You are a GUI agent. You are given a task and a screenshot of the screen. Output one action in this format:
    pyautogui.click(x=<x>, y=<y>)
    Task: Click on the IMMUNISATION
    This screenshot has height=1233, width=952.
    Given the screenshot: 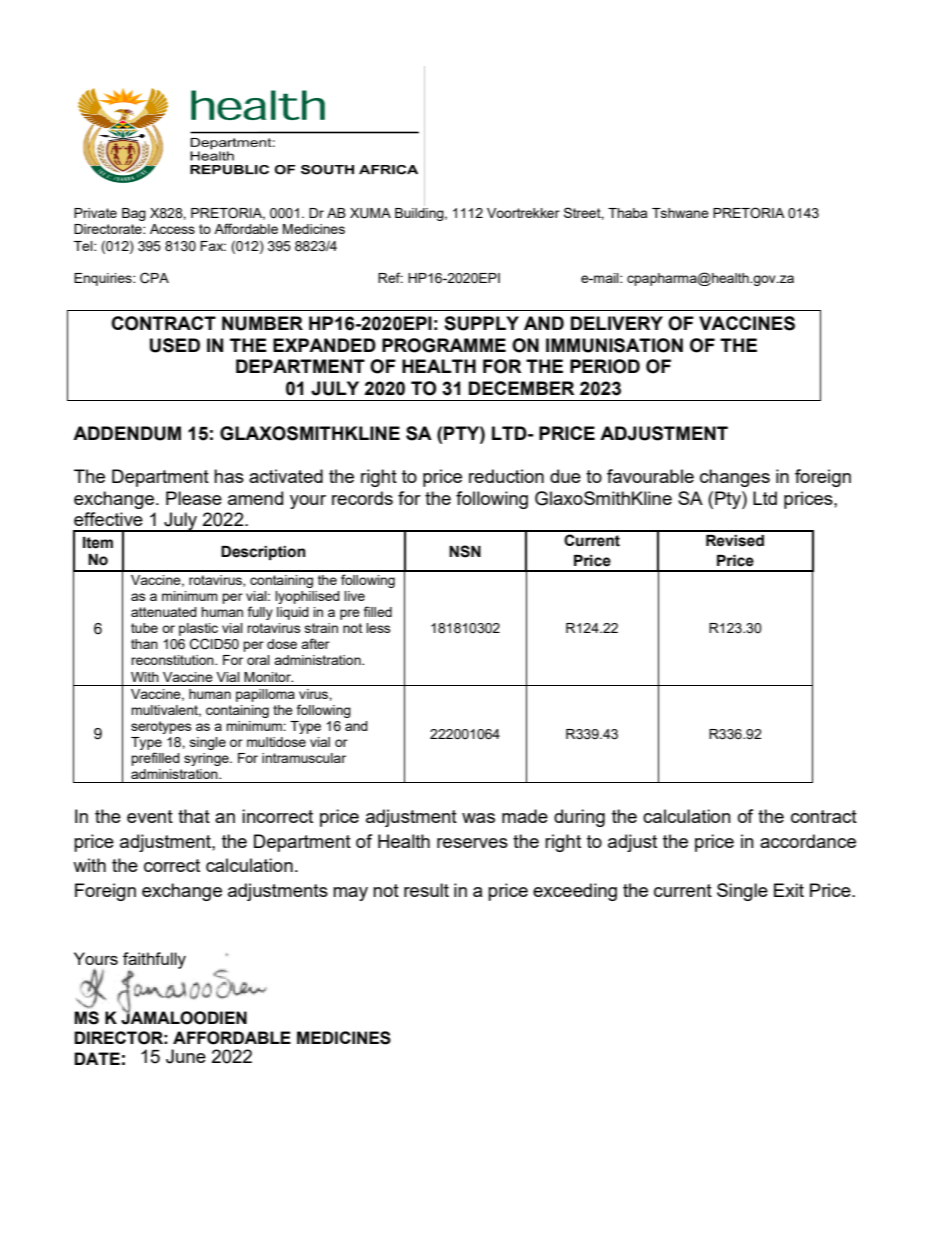 What is the action you would take?
    pyautogui.click(x=614, y=345)
